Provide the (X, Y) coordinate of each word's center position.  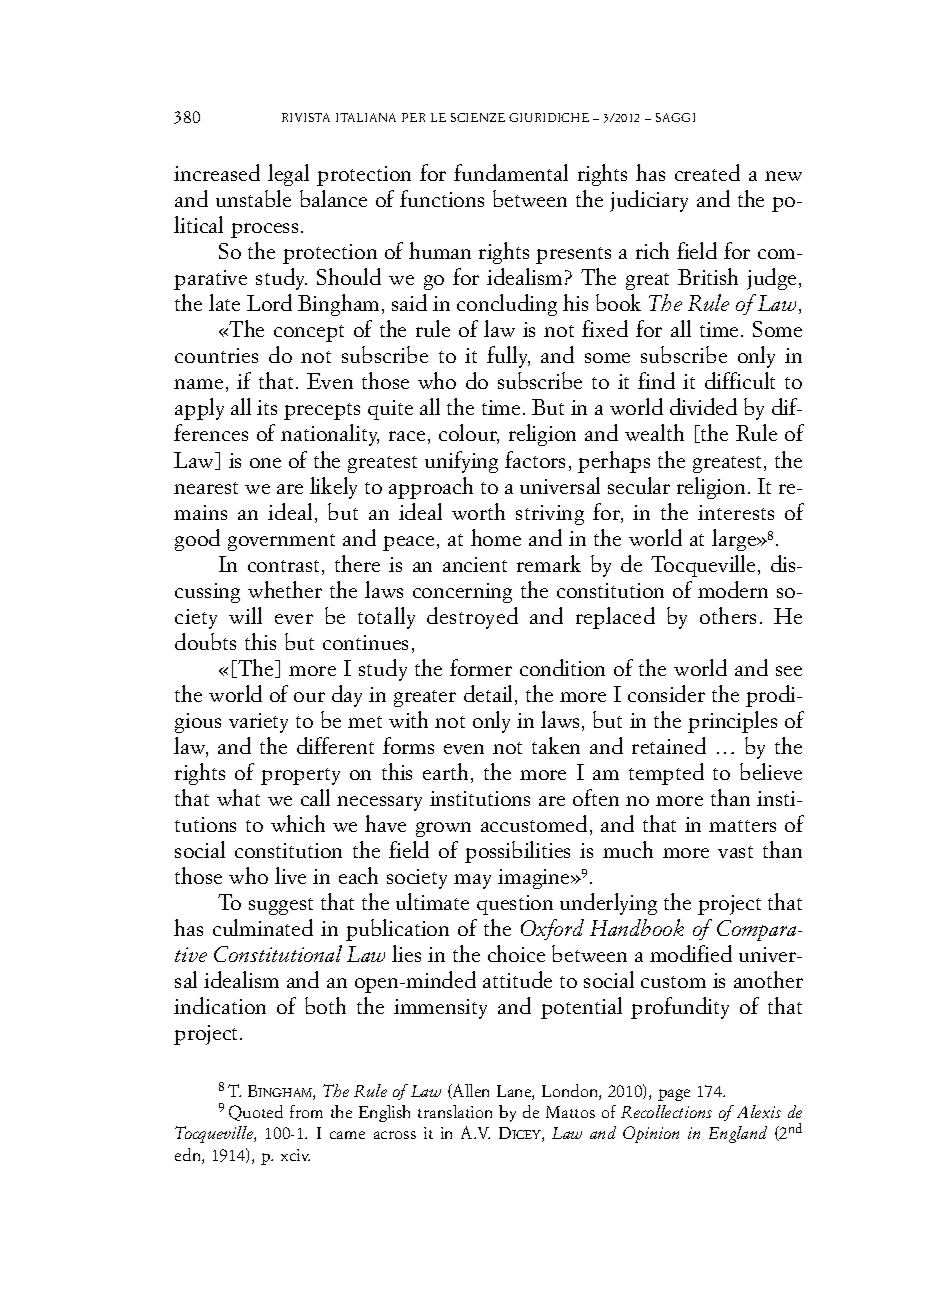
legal (288, 175)
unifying (461, 462)
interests (736, 512)
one (265, 463)
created (707, 172)
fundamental (511, 172)
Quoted (256, 1113)
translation (455, 1111)
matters (742, 826)
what (238, 797)
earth (445, 771)
